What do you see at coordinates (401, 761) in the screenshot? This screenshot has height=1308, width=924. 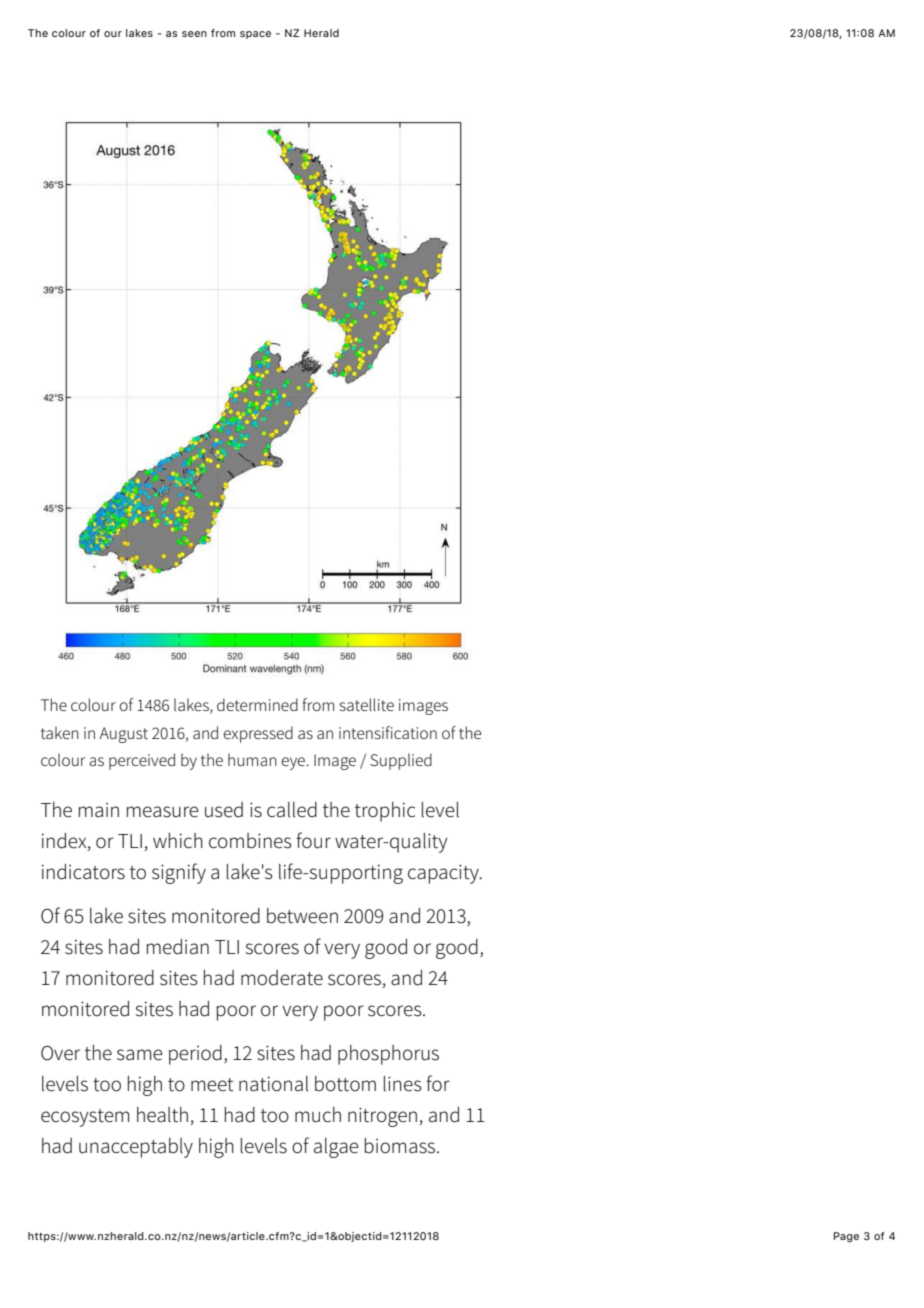 I see `Supplied` at bounding box center [401, 761].
